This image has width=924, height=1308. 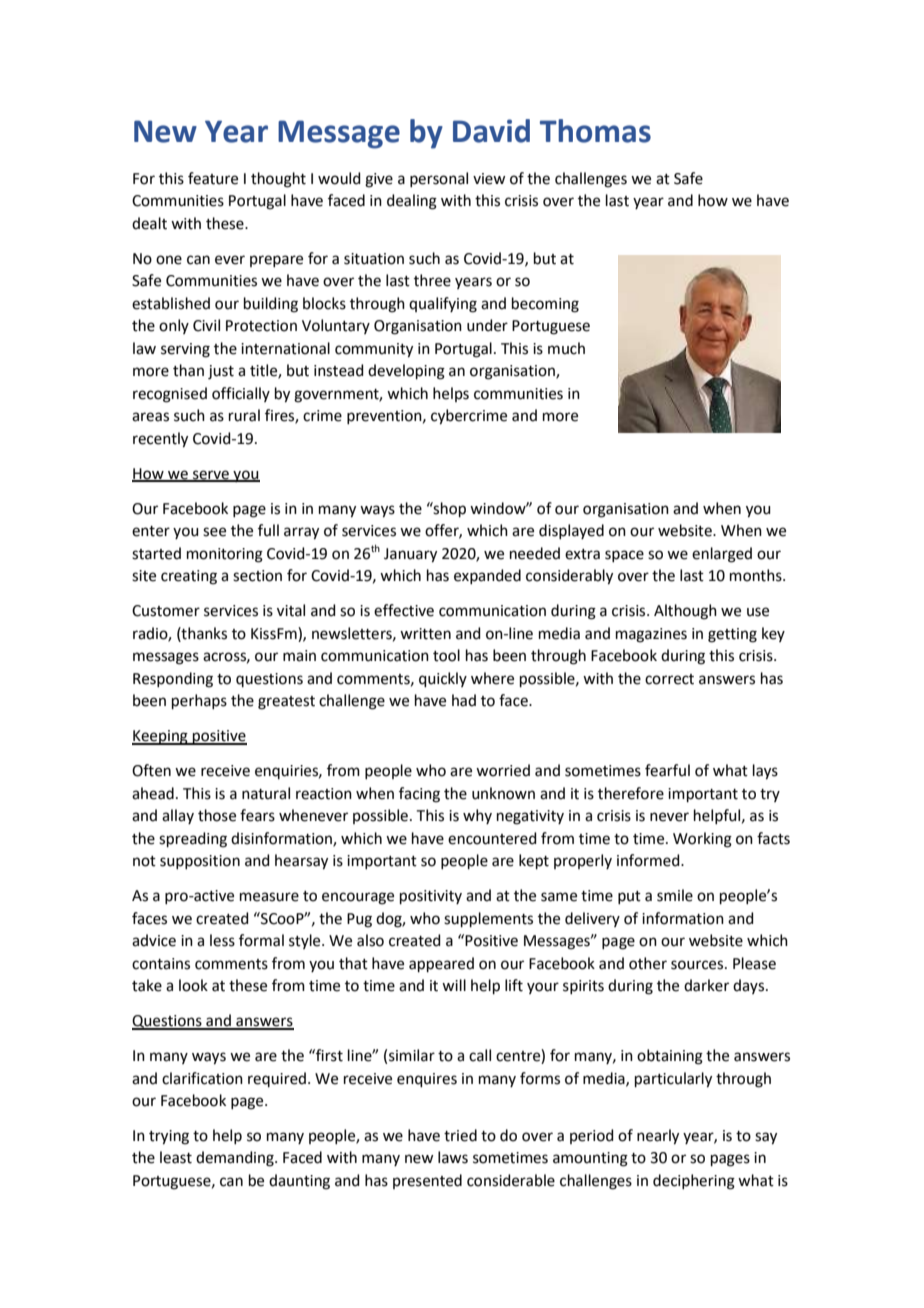 I want to click on feature, so click(x=213, y=178).
